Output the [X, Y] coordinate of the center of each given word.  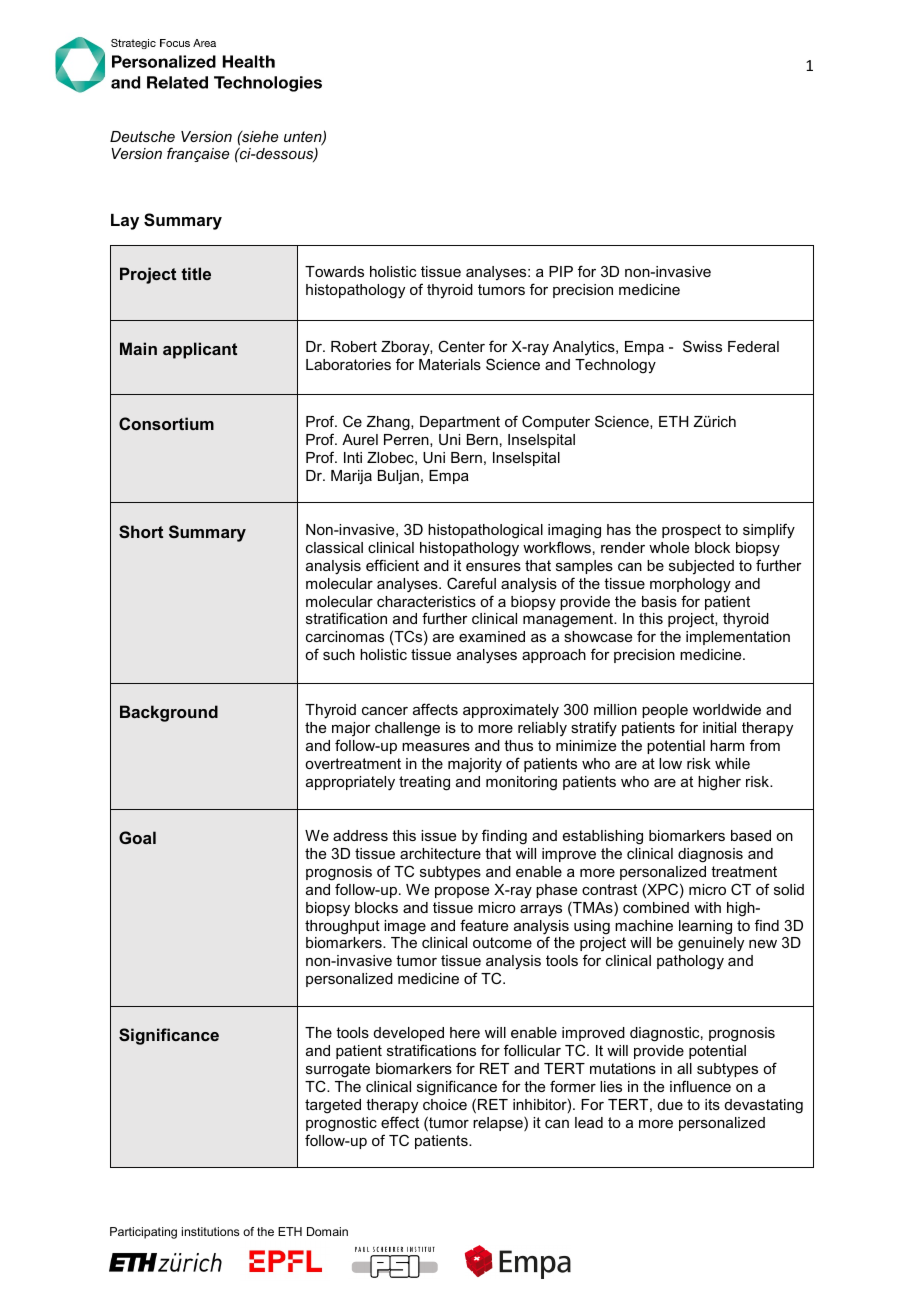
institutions [210, 1231]
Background [169, 713]
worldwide [727, 709]
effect [400, 1122]
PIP [561, 271]
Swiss [702, 346]
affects [435, 709]
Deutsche [142, 136]
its [712, 1104]
